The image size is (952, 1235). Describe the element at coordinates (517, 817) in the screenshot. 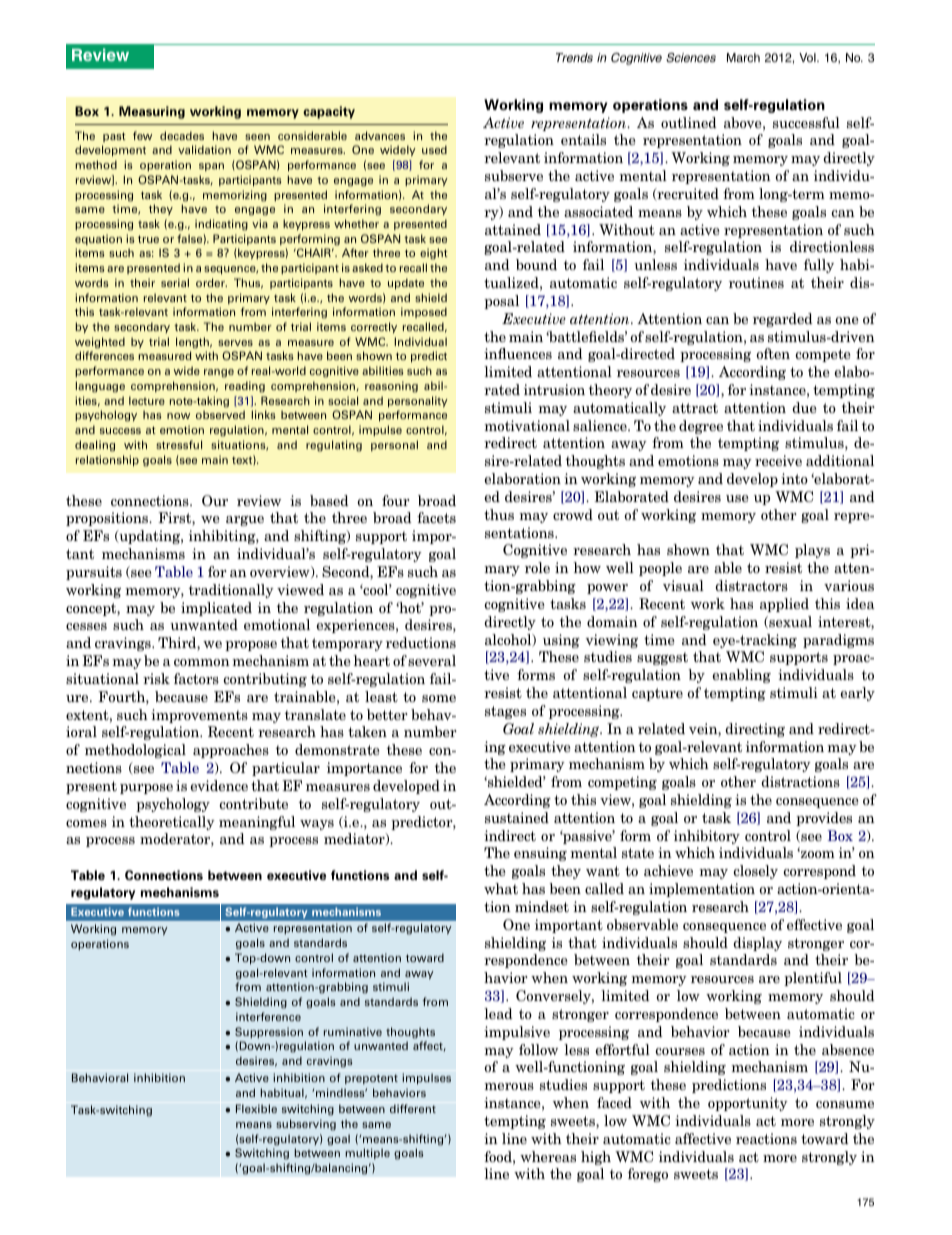

I see `sustained` at that location.
